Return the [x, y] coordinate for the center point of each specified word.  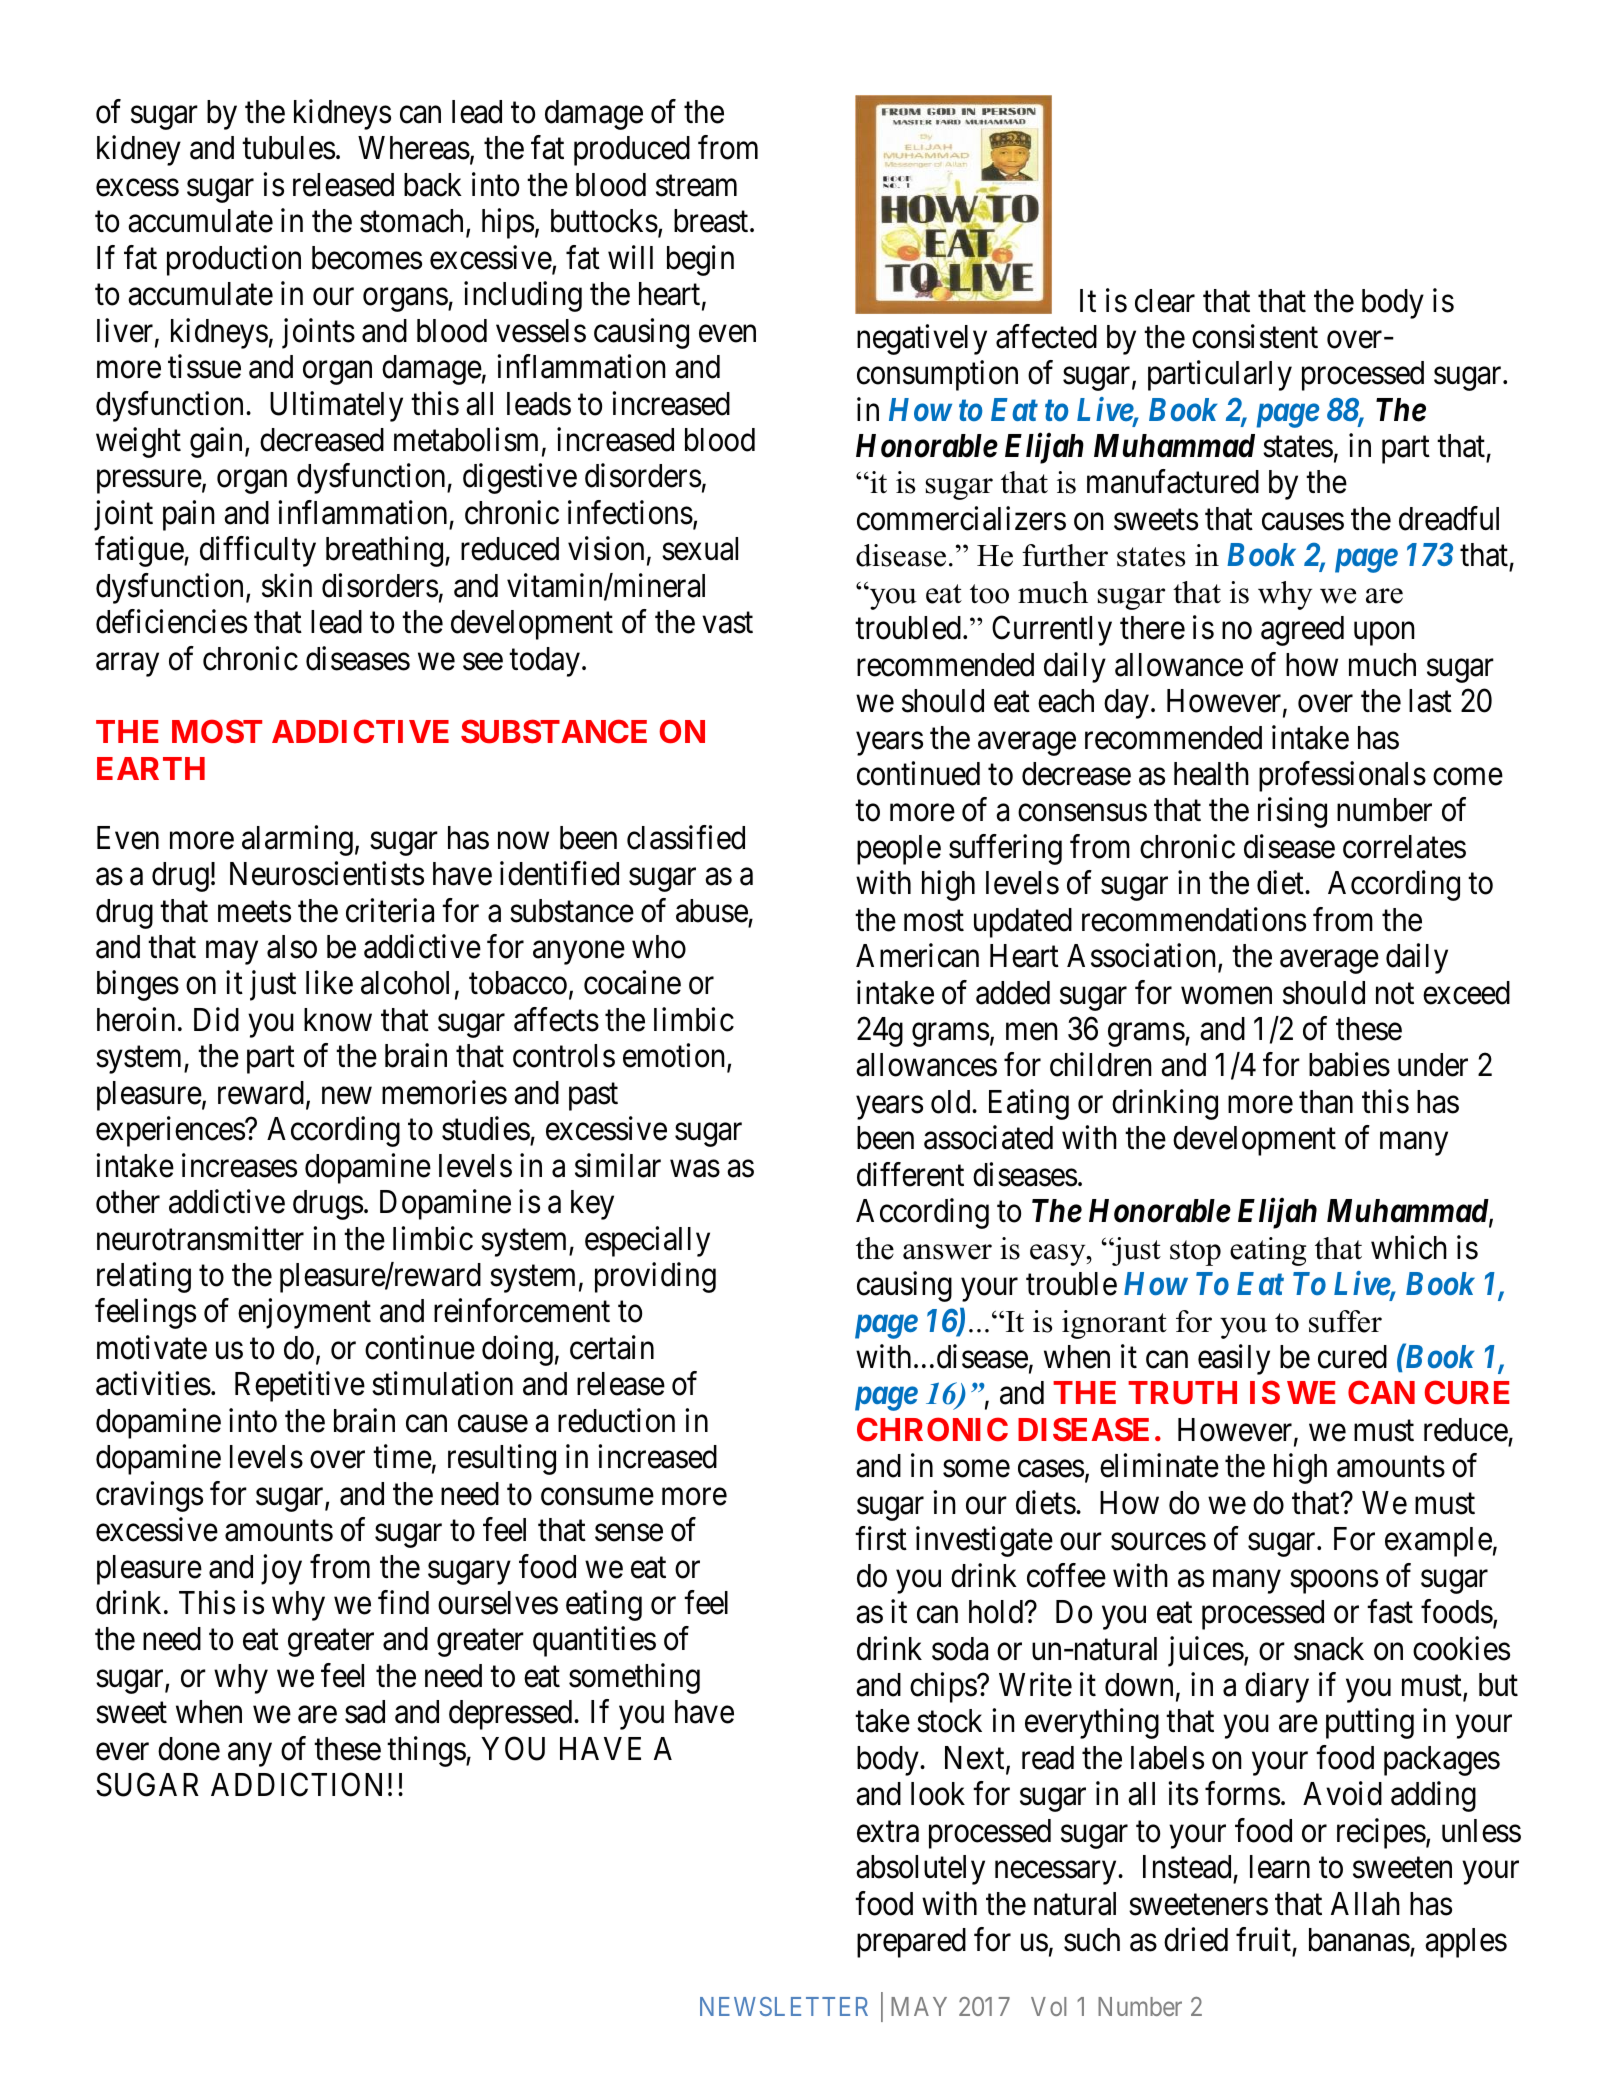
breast [712, 221]
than [1326, 1102]
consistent [1255, 336]
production [234, 260]
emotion [675, 1057]
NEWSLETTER [784, 2006]
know [338, 1020]
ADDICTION [296, 1785]
